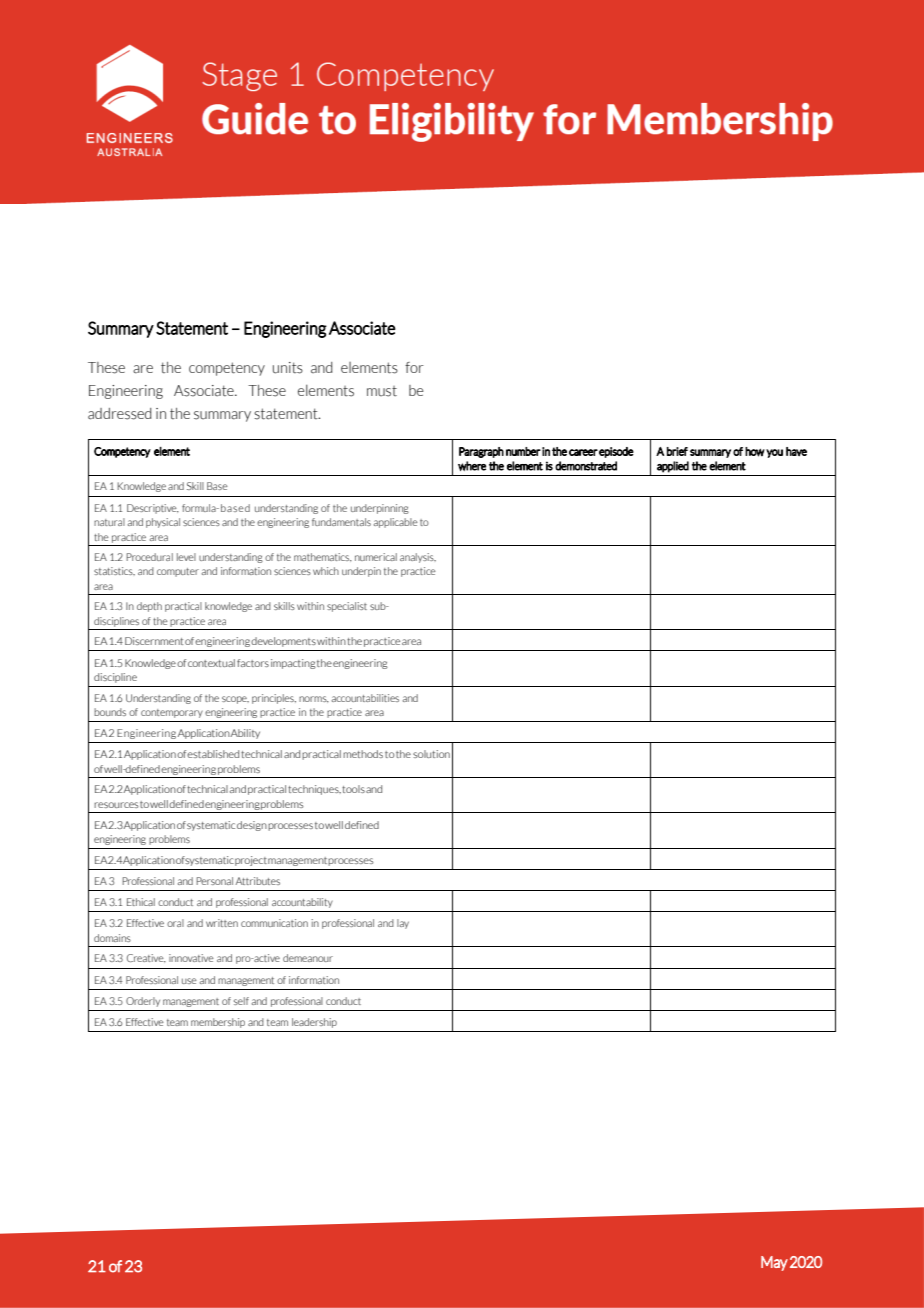 The width and height of the screenshot is (924, 1308). Describe the element at coordinates (403, 924) in the screenshot. I see `lay` at that location.
